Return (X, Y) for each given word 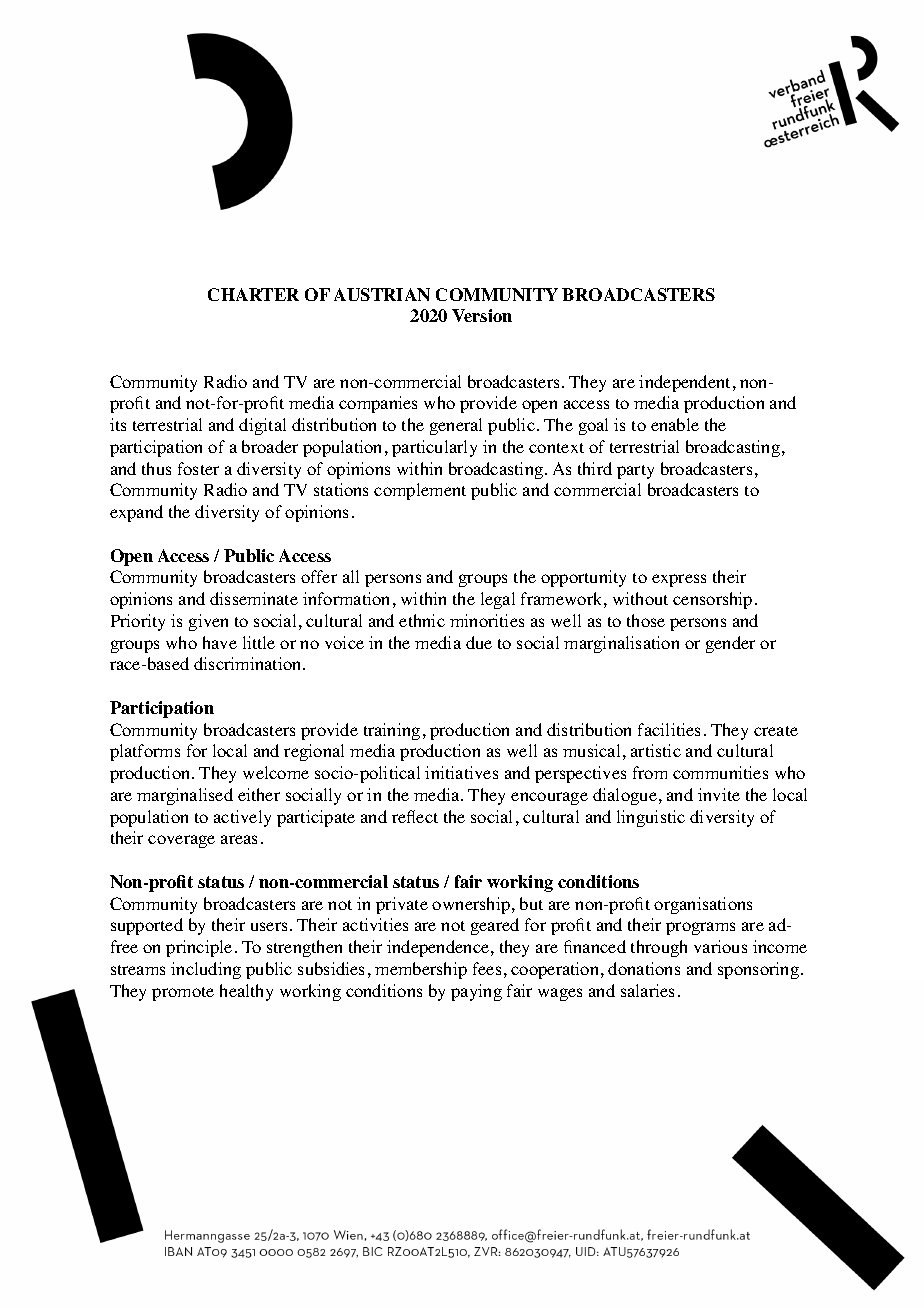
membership (421, 970)
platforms (145, 752)
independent (686, 383)
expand (136, 513)
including (206, 970)
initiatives (461, 772)
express (679, 580)
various (720, 946)
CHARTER (253, 294)
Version (482, 315)
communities (720, 772)
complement (420, 491)
